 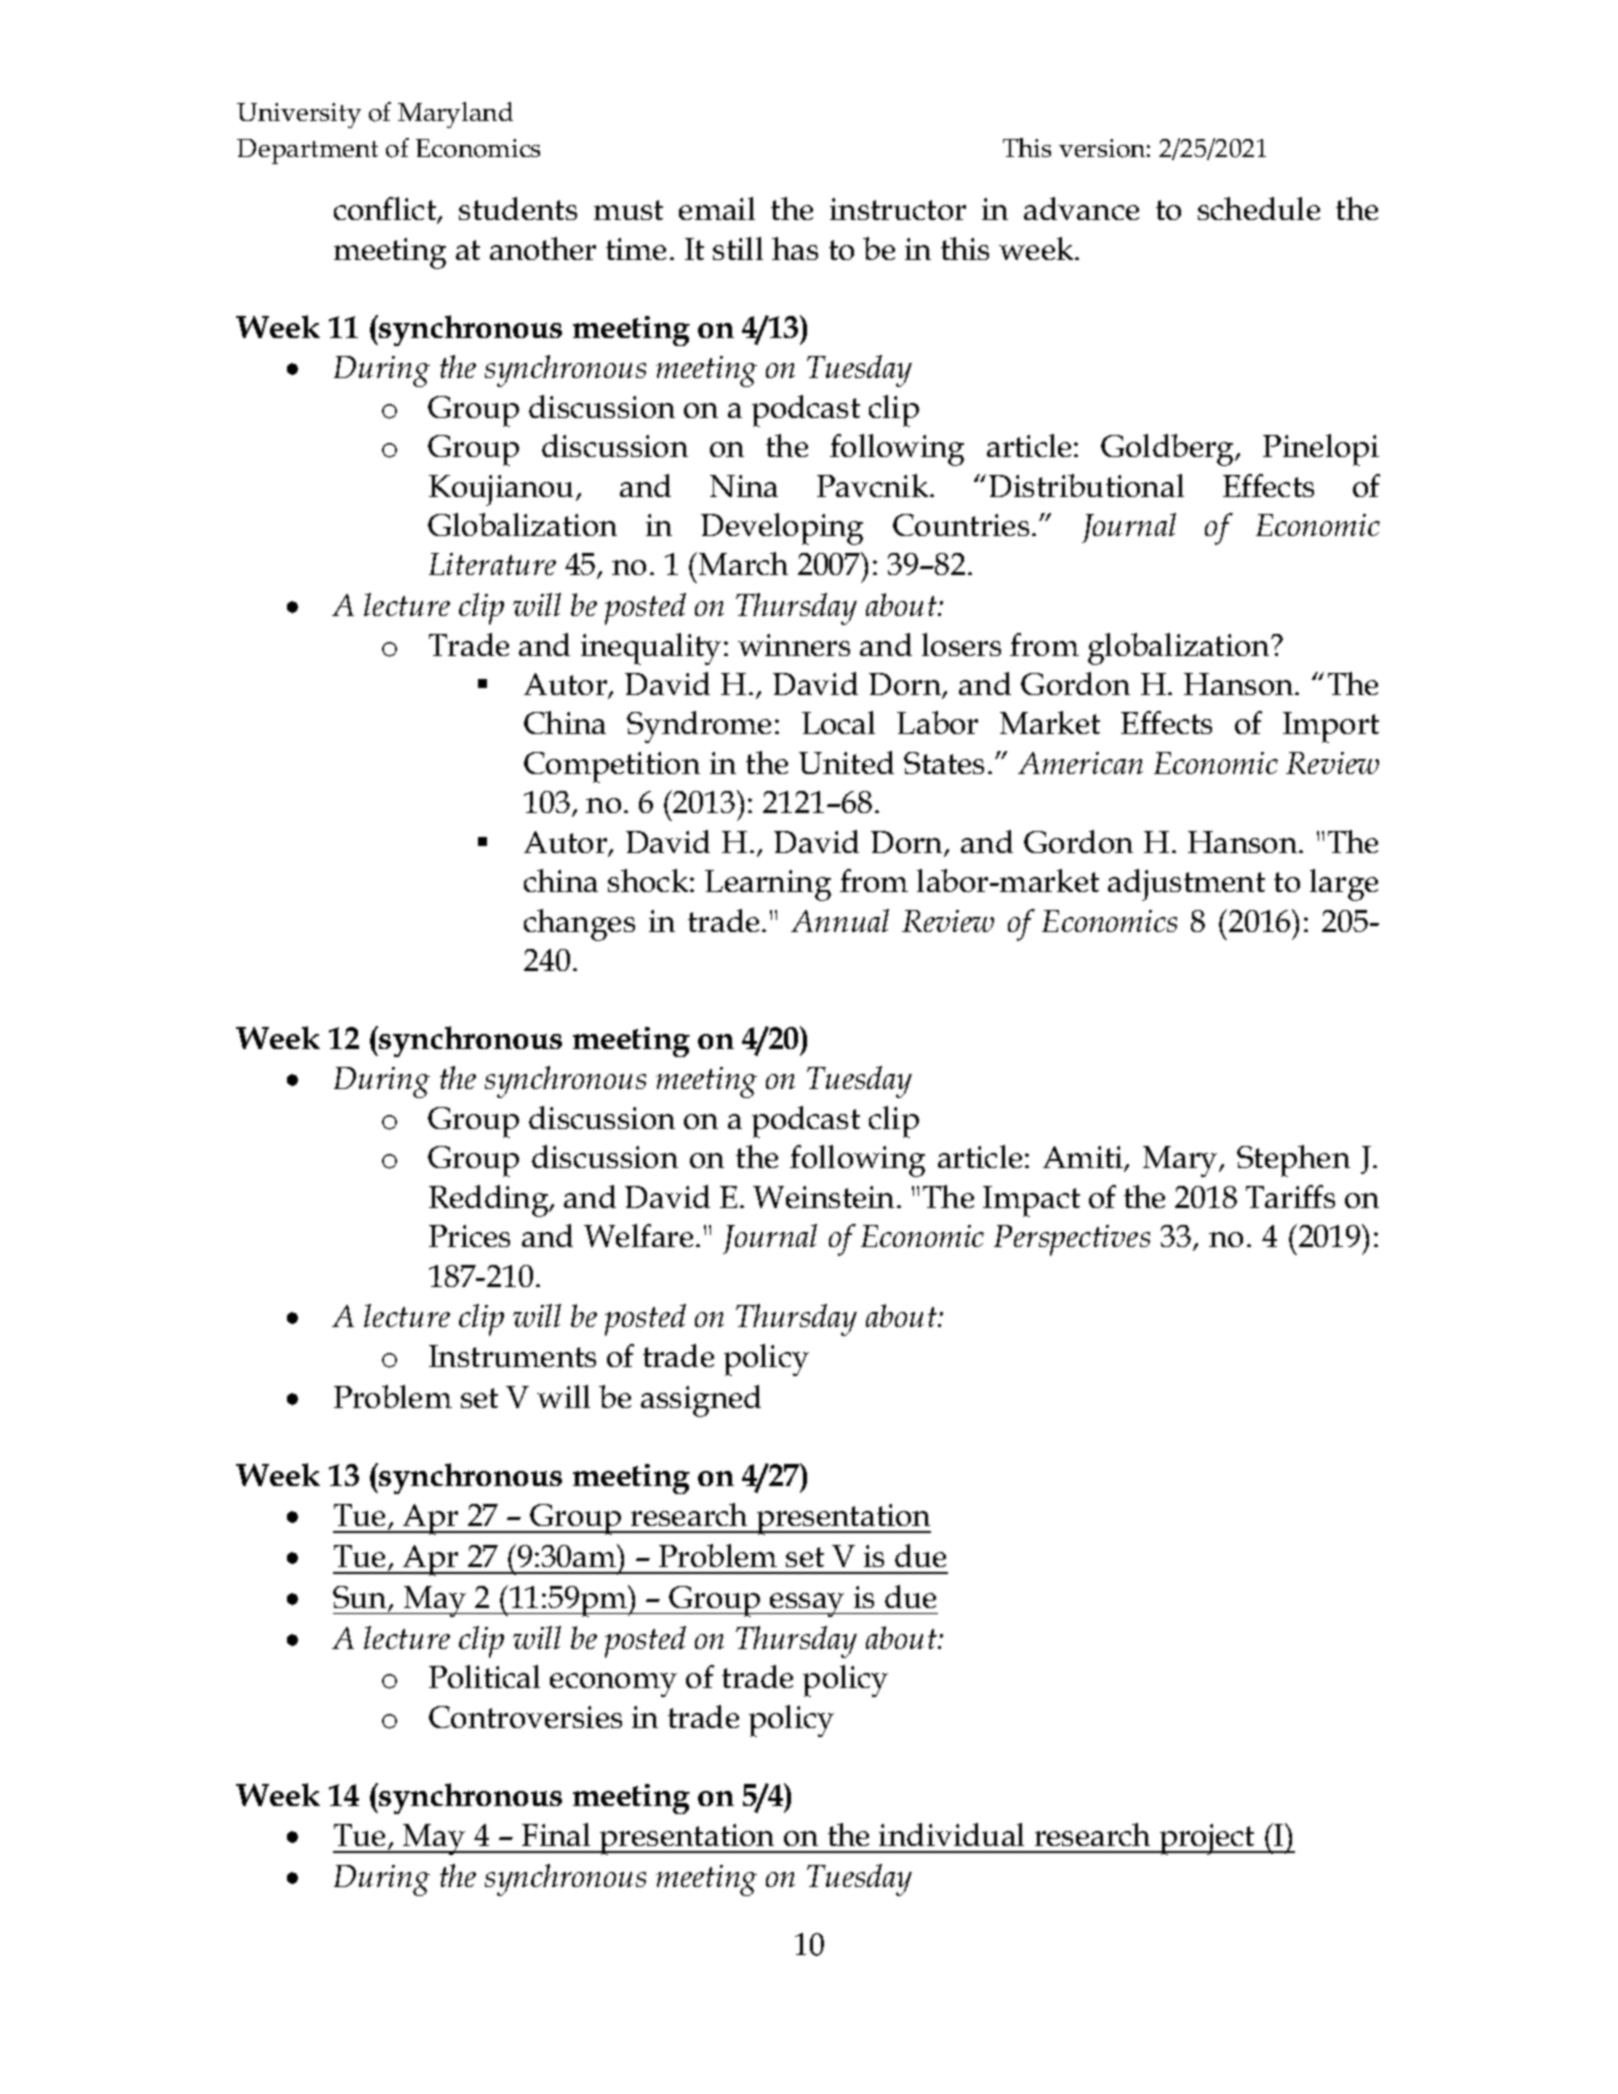 I want to click on Instruments, so click(x=512, y=1356).
